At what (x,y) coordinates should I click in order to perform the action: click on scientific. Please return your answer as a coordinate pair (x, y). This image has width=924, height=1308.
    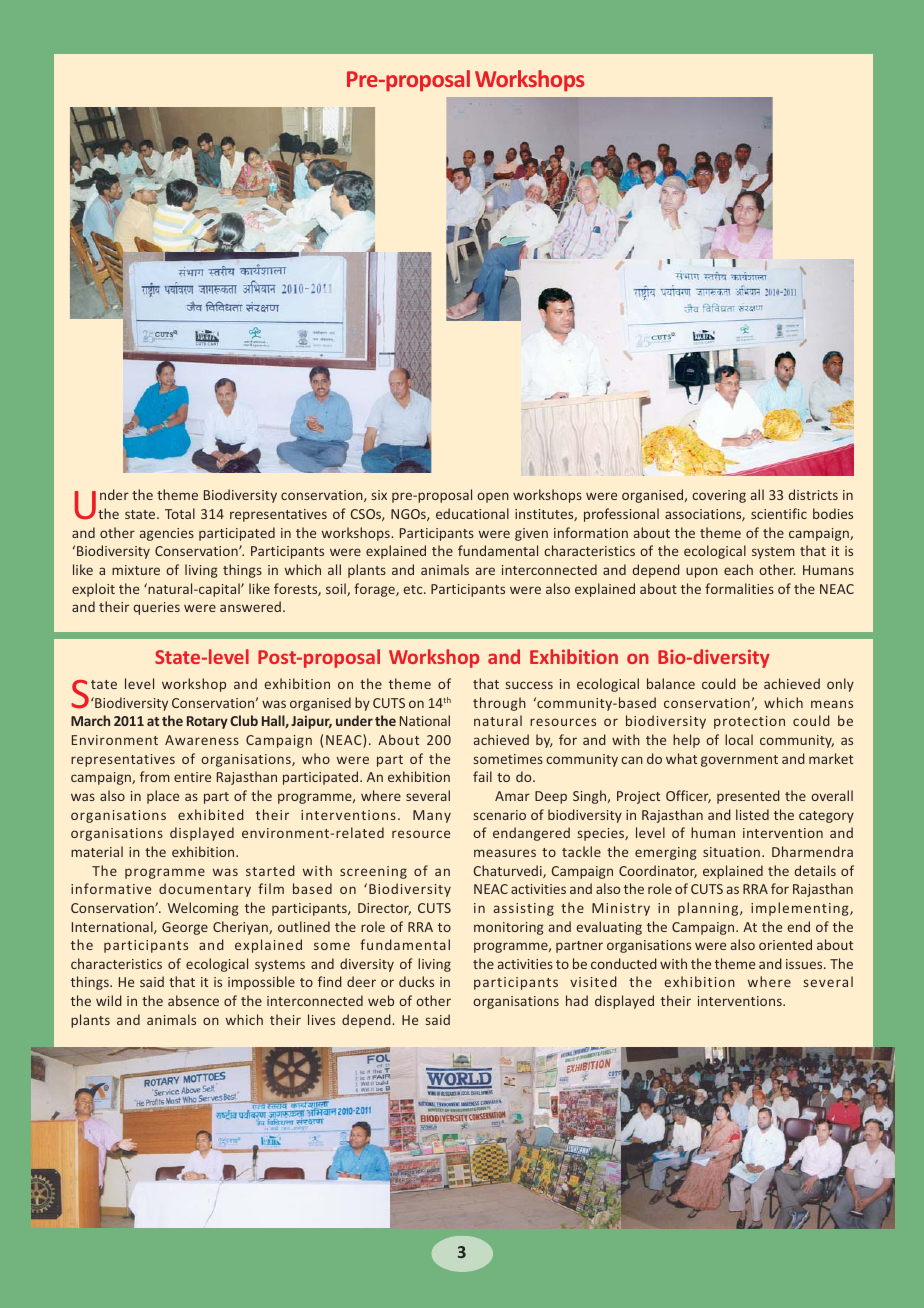
    Looking at the image, I should click on (779, 513).
